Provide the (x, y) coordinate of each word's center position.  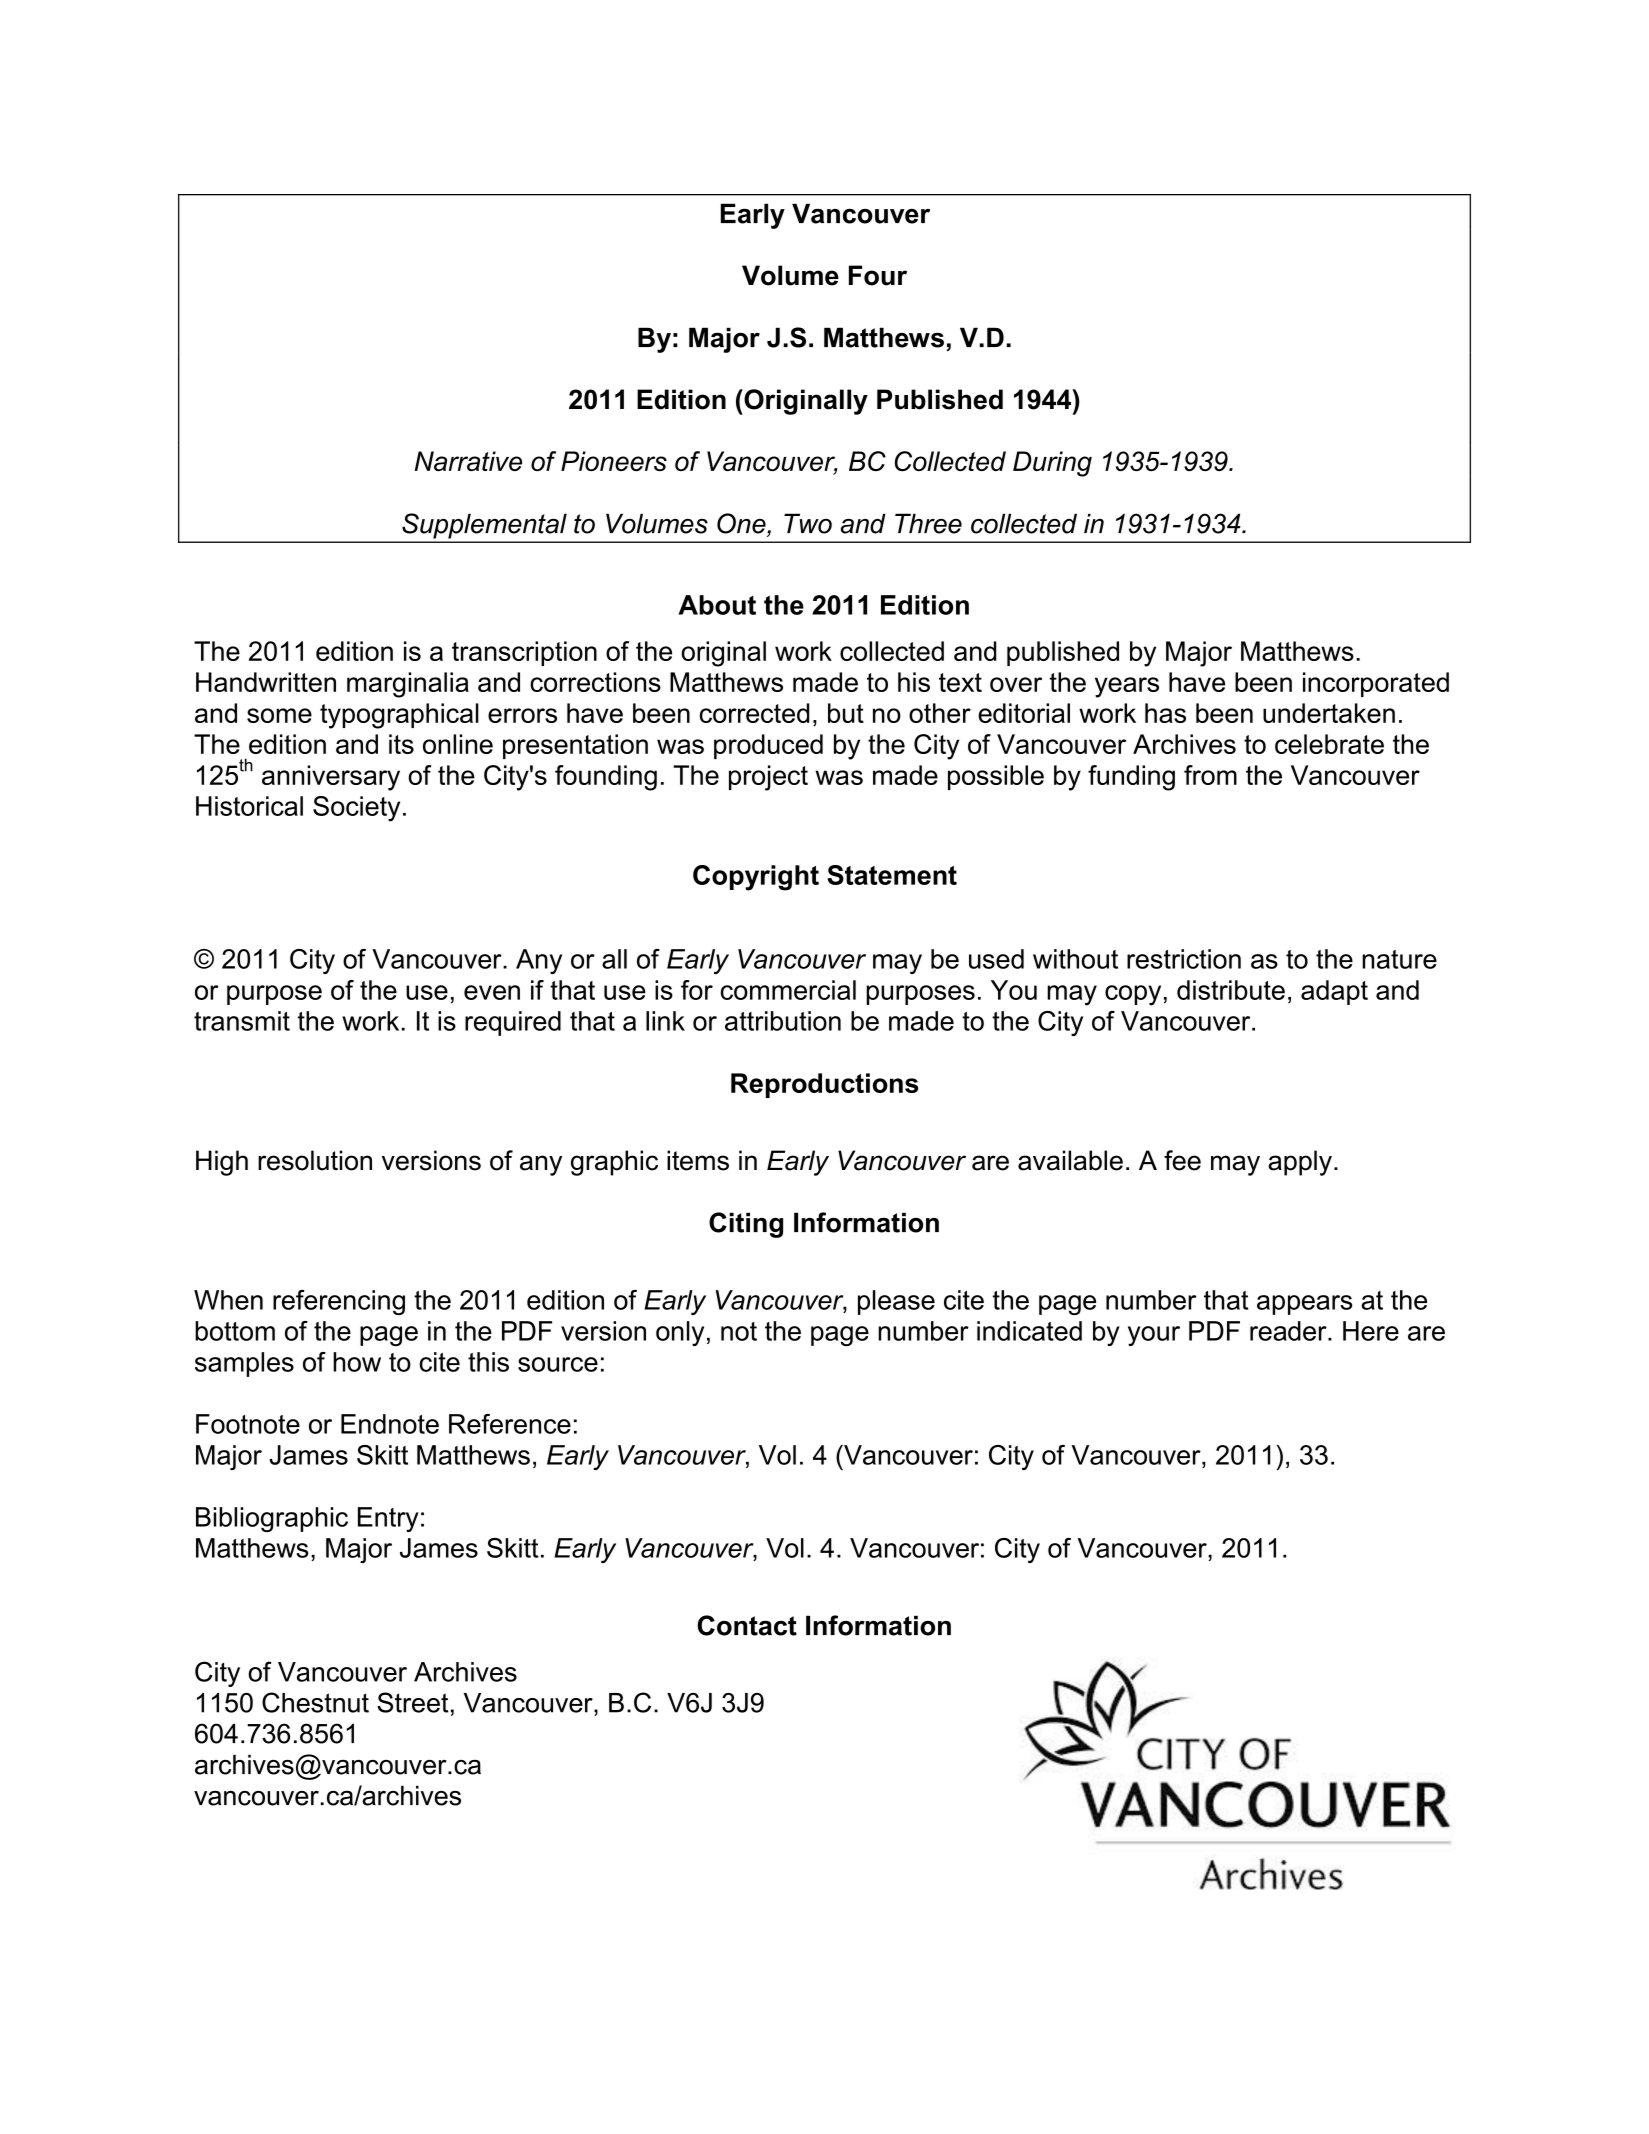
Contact (747, 1625)
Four (878, 275)
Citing (746, 1225)
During (1052, 464)
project (768, 778)
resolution (315, 1160)
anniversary (331, 778)
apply (1300, 1163)
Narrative (468, 461)
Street (412, 1702)
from (1210, 775)
